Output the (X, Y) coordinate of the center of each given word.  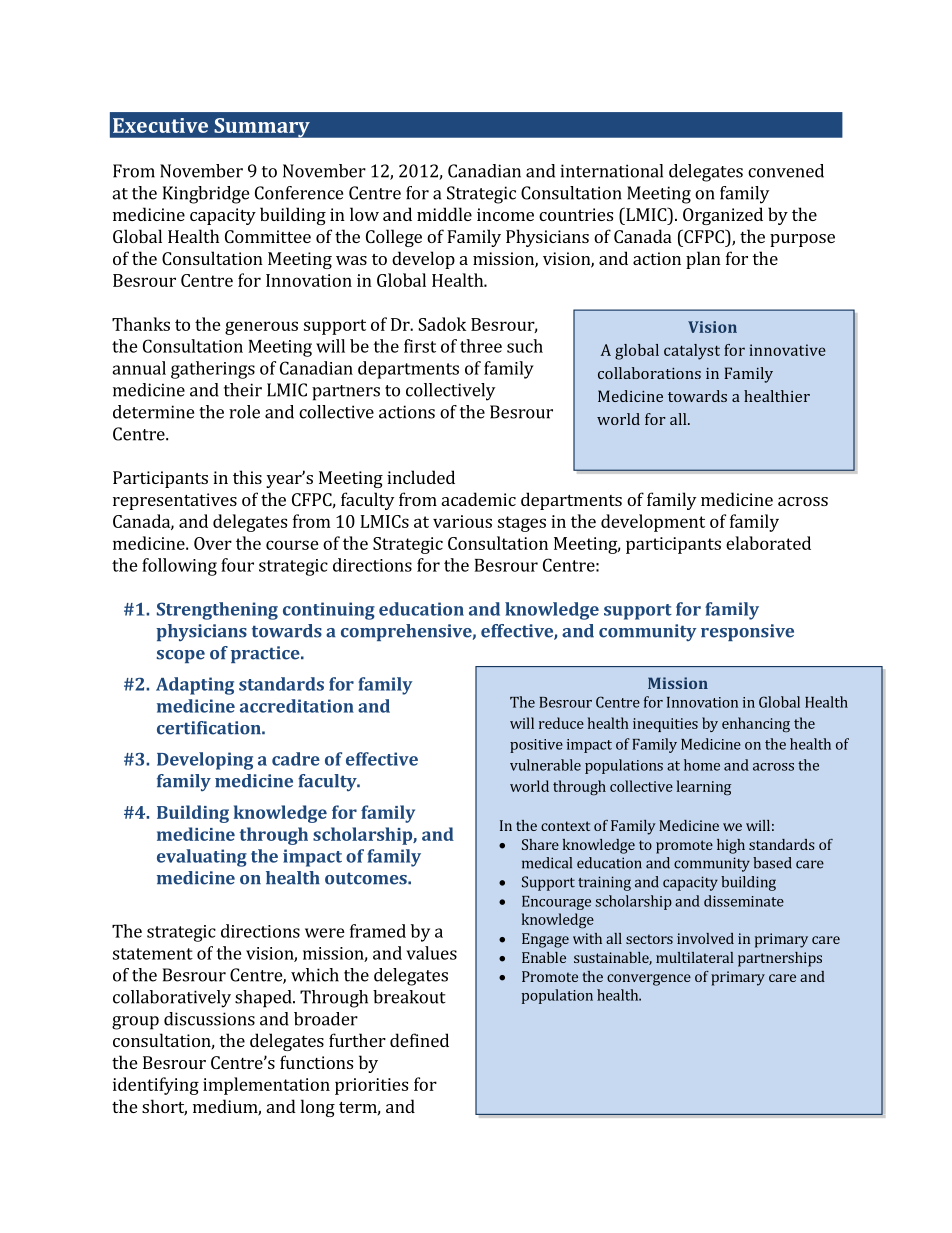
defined (419, 1040)
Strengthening (217, 611)
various (462, 521)
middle (444, 214)
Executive (160, 125)
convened (786, 171)
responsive (747, 632)
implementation (266, 1086)
